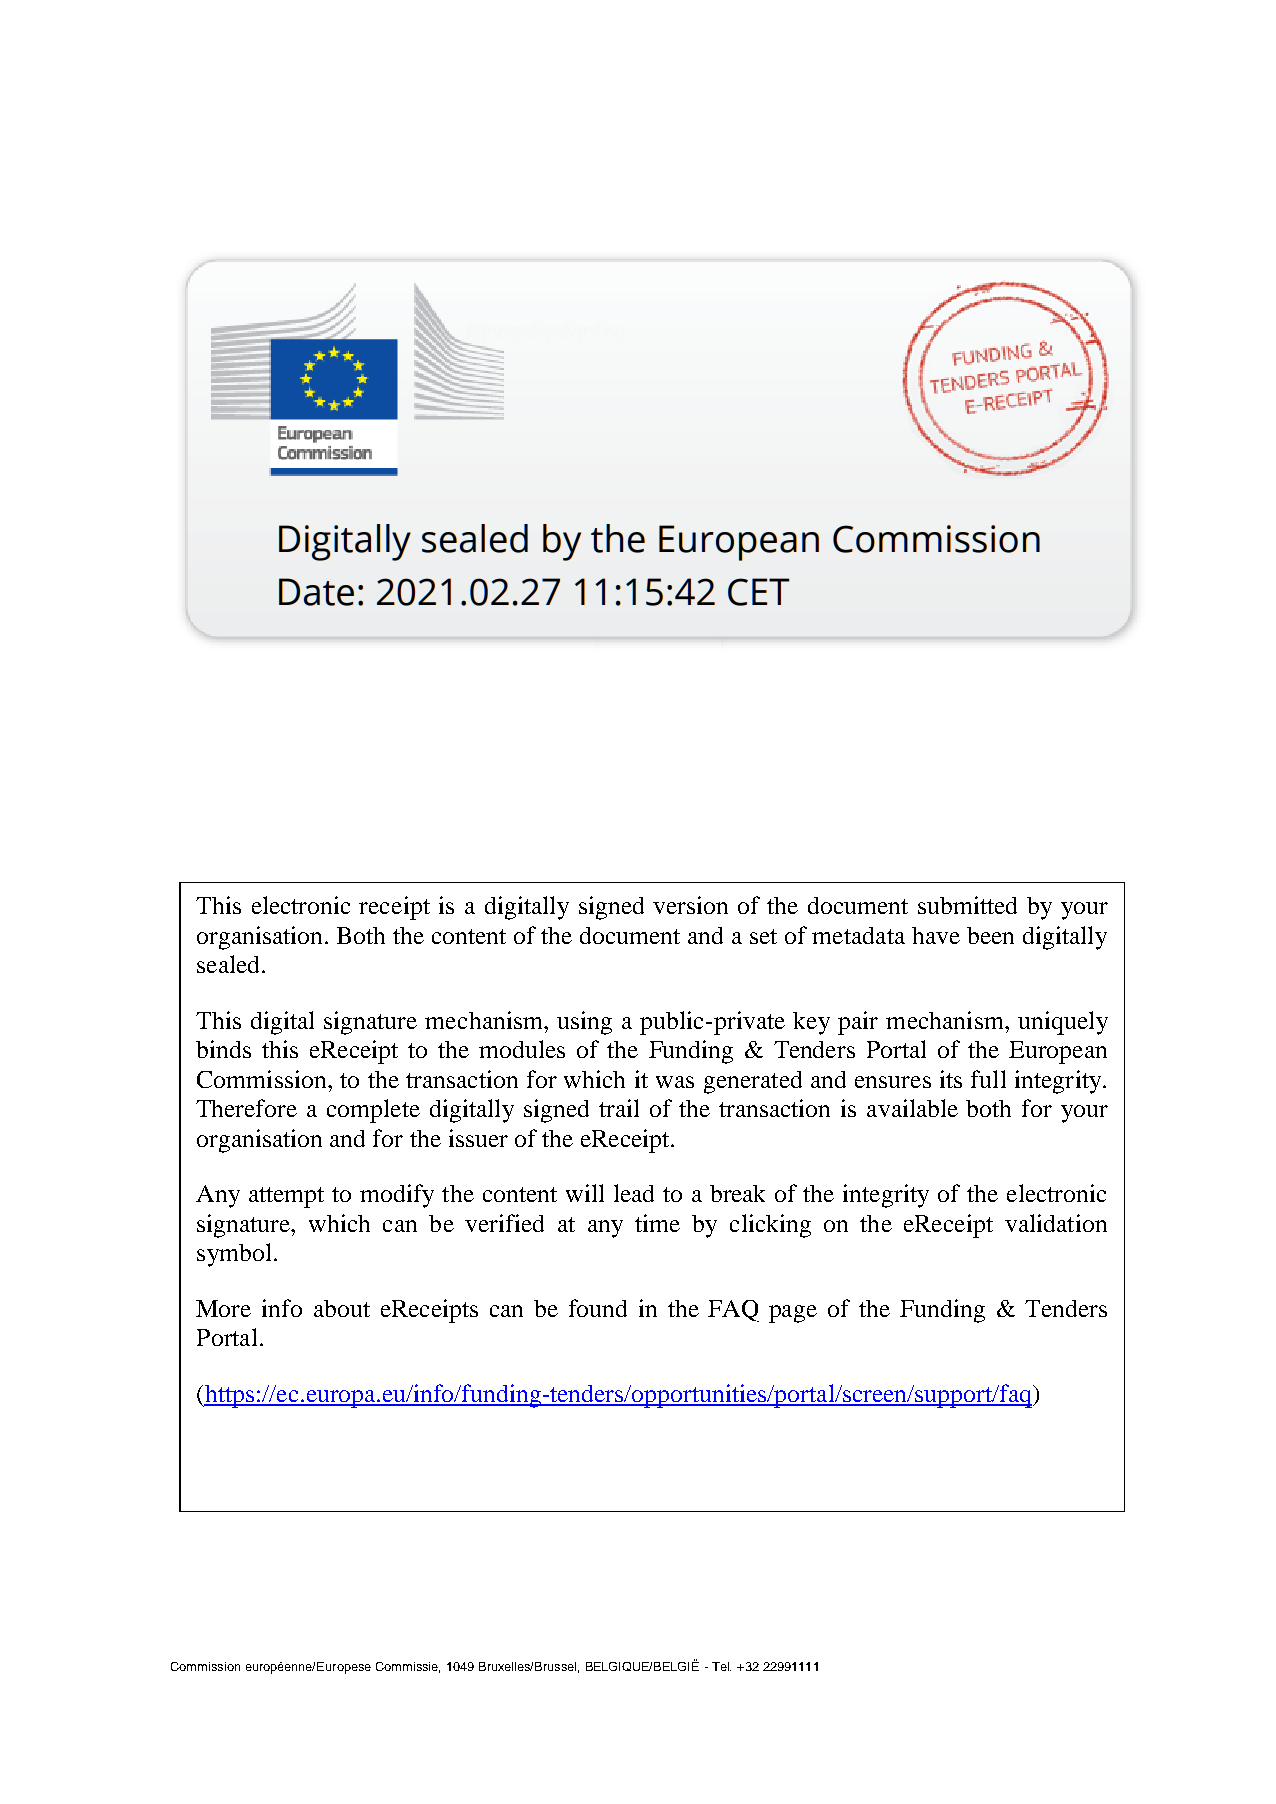  Describe the element at coordinates (690, 905) in the screenshot. I see `version` at that location.
